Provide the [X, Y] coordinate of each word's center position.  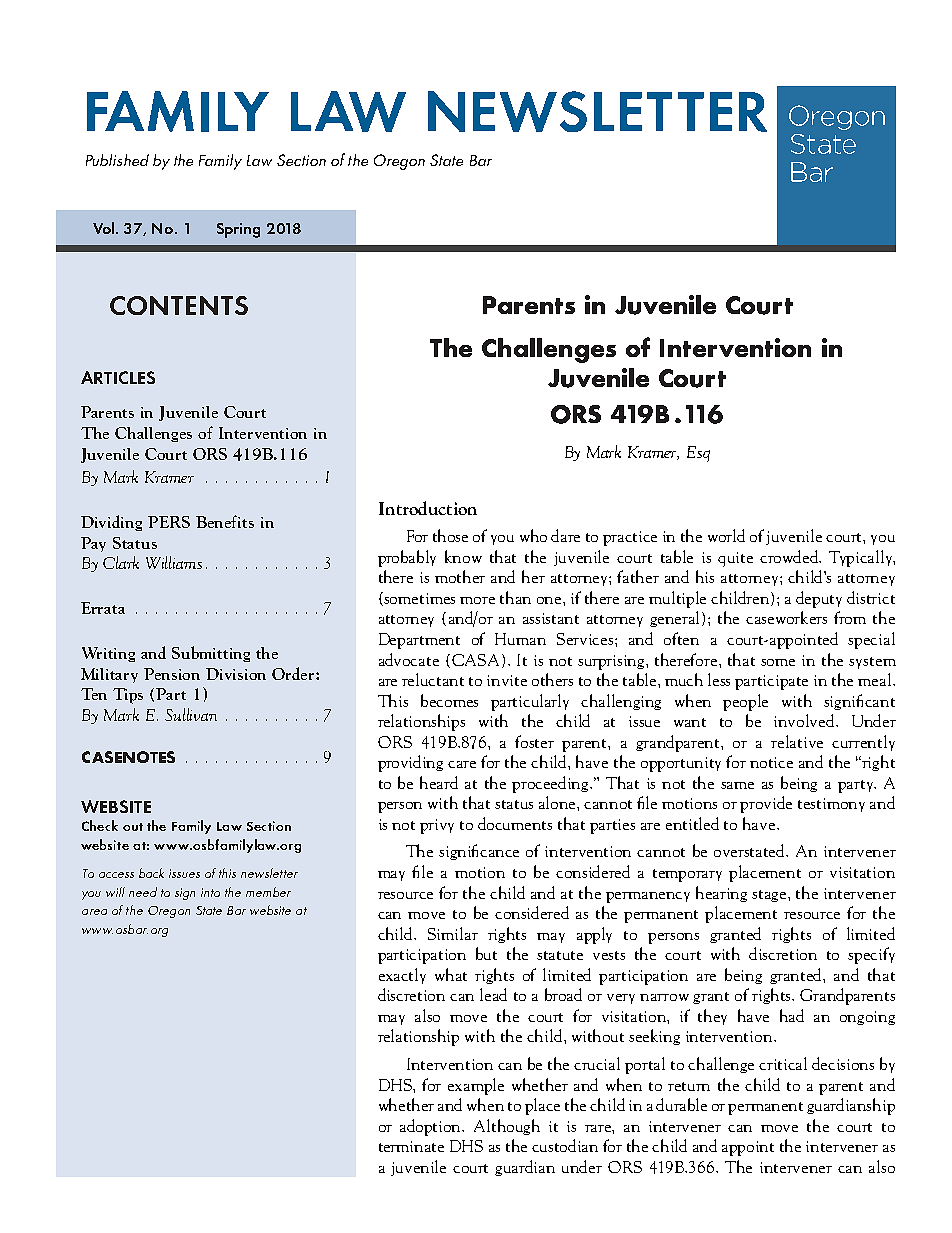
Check [100, 825]
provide [766, 804]
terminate [411, 1146]
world [726, 535]
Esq [698, 454]
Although [507, 1127]
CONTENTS [179, 305]
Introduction [428, 508]
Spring [238, 230]
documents [515, 823]
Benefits [225, 521]
